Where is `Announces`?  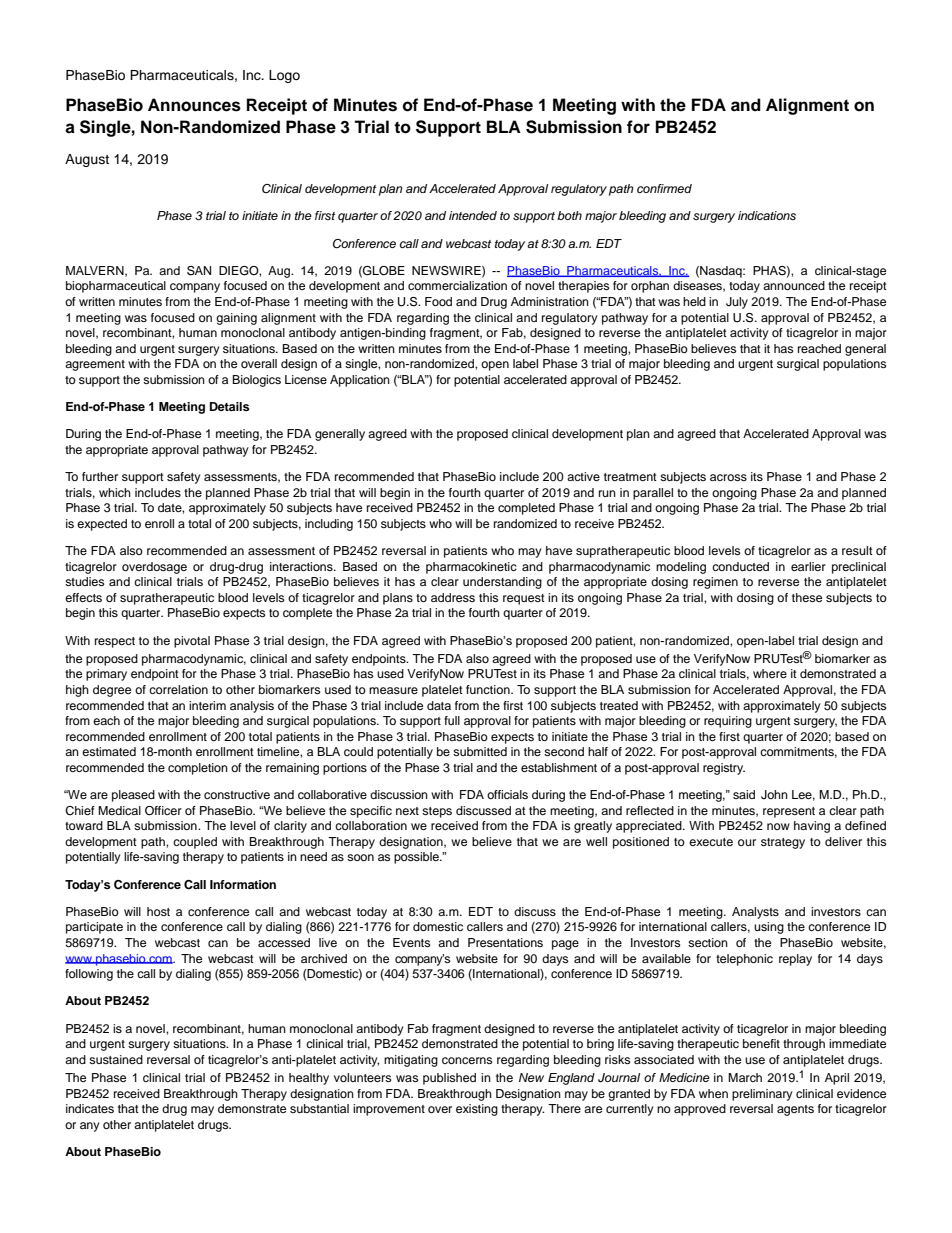 Announces is located at coordinates (194, 105).
